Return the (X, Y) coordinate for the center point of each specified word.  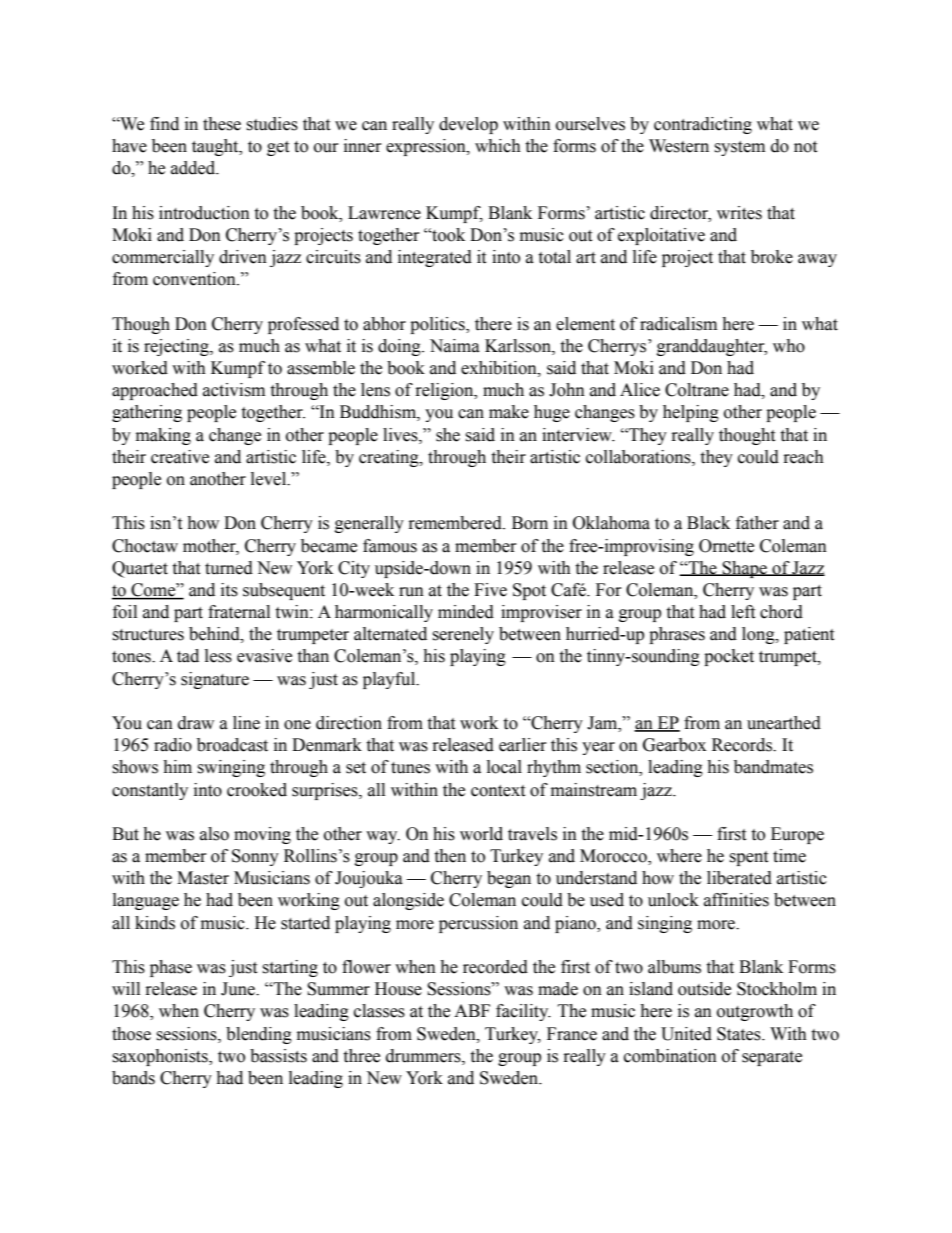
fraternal (239, 612)
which (498, 146)
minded (466, 612)
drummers (424, 1056)
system (739, 148)
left (743, 612)
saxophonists (161, 1057)
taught (216, 147)
